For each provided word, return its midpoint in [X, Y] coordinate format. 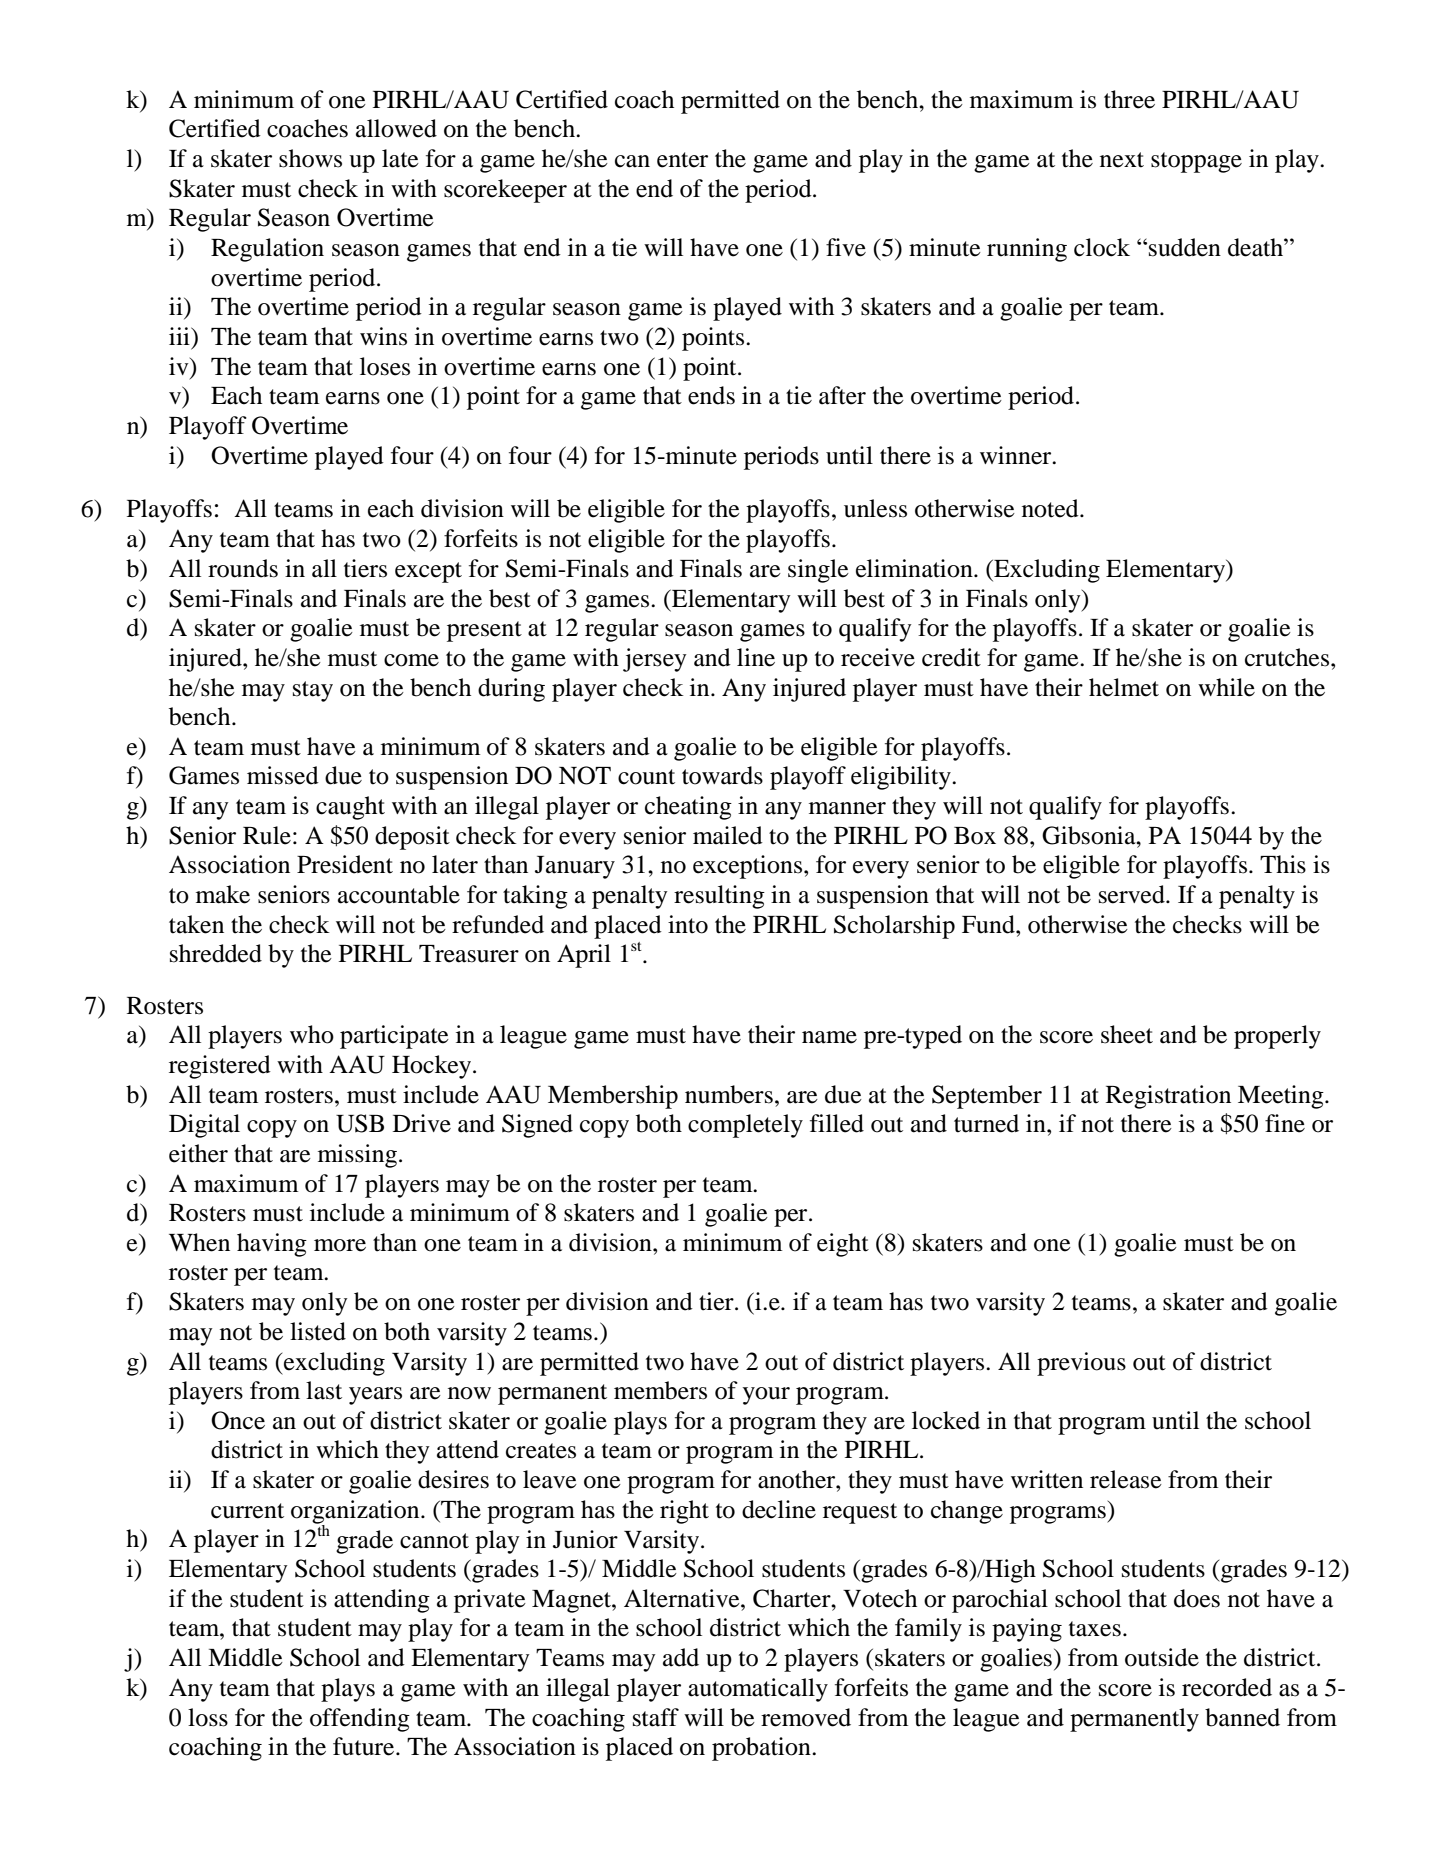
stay [313, 691]
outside [1162, 1657]
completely [745, 1126]
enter [682, 160]
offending [360, 1720]
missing [357, 1156]
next [1122, 160]
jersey [655, 660]
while [1226, 687]
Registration [1168, 1097]
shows [310, 158]
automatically [758, 1690]
